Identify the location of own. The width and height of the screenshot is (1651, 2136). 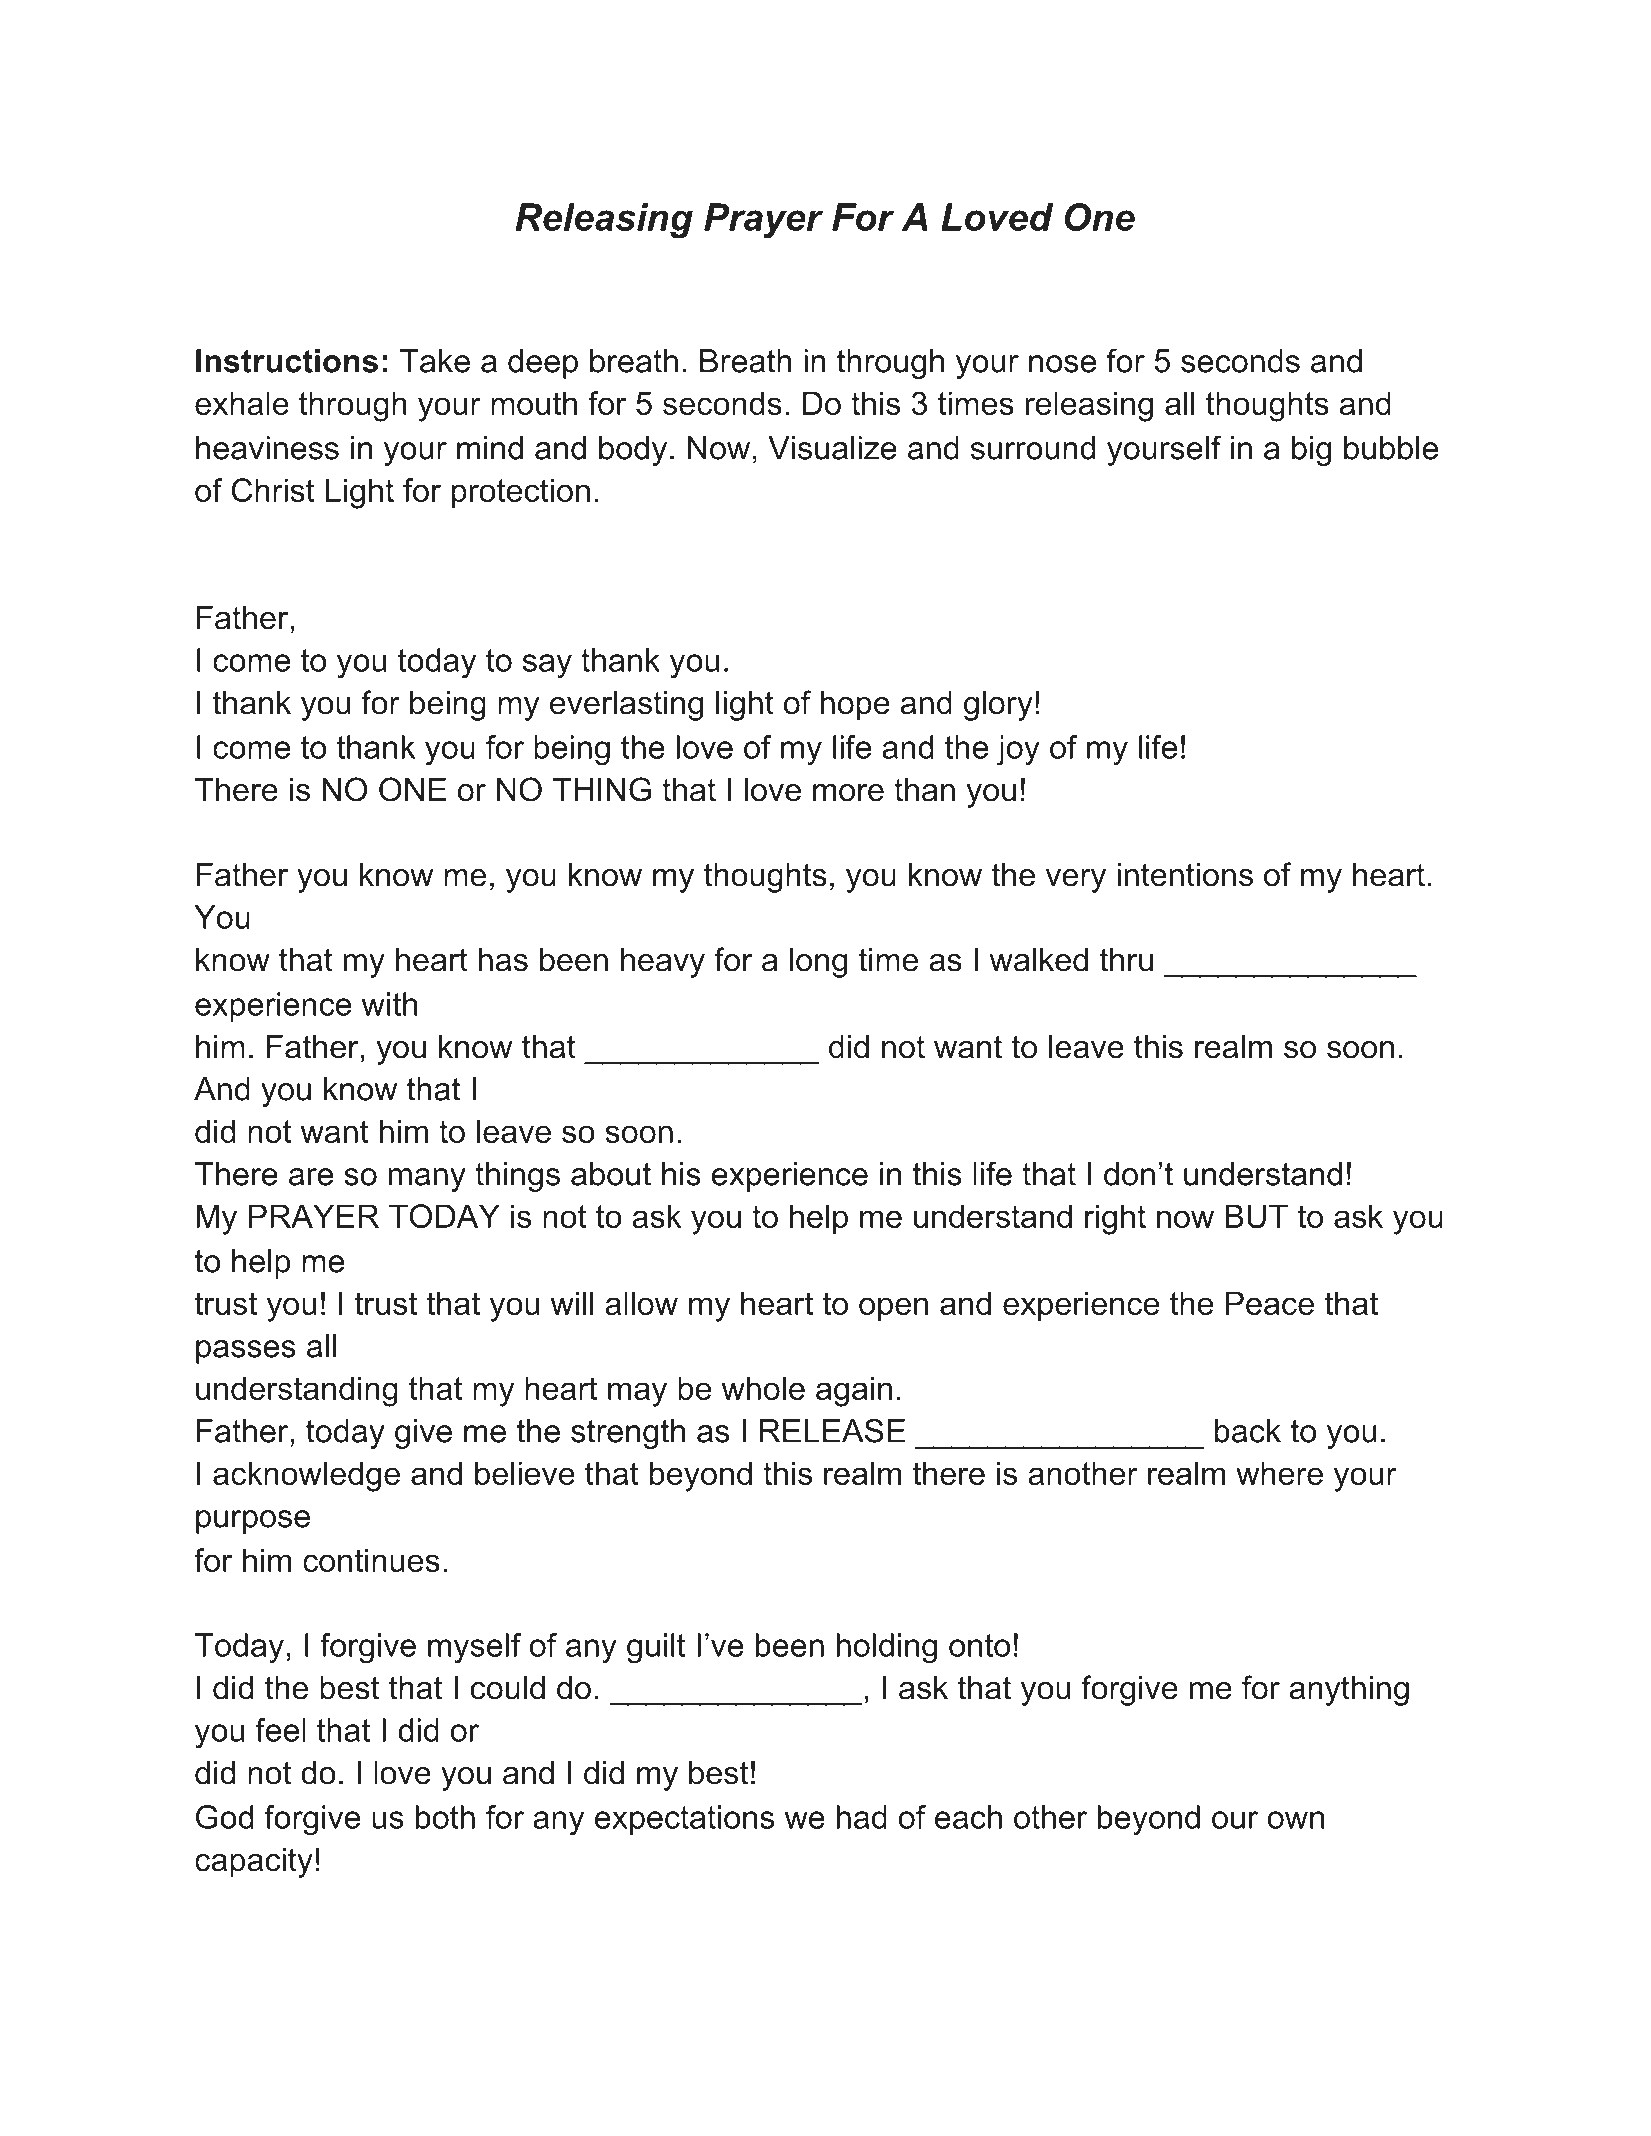
(1296, 1820).
